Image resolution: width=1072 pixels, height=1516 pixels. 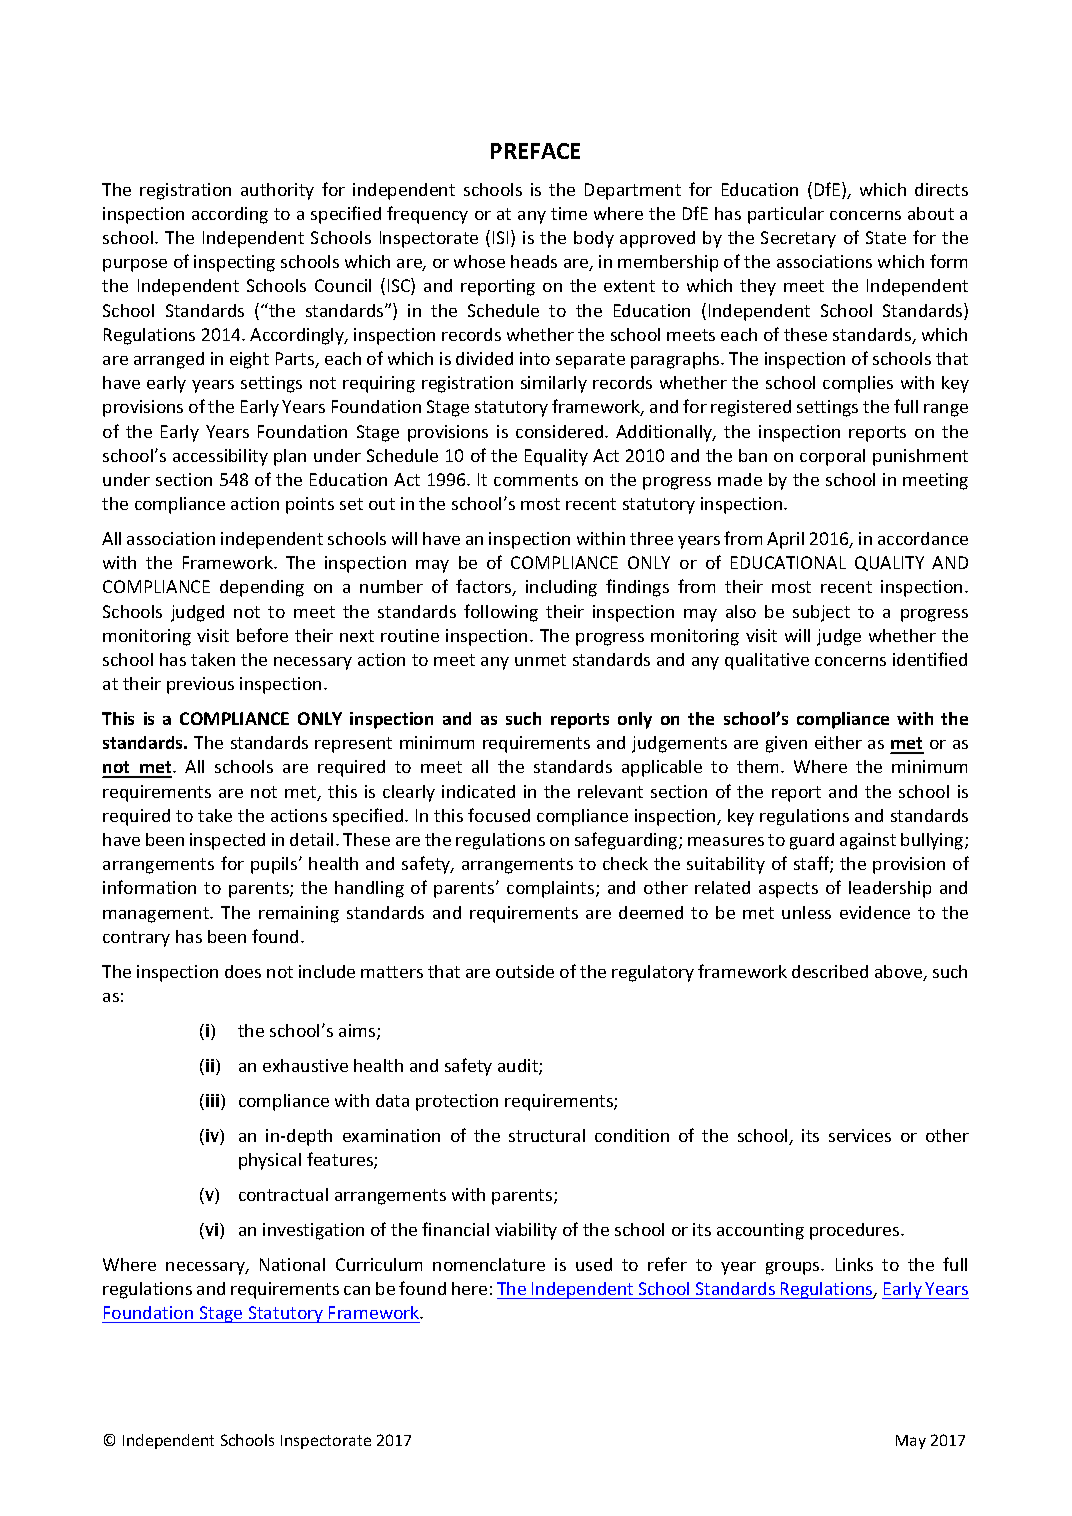 I want to click on authority, so click(x=277, y=191).
